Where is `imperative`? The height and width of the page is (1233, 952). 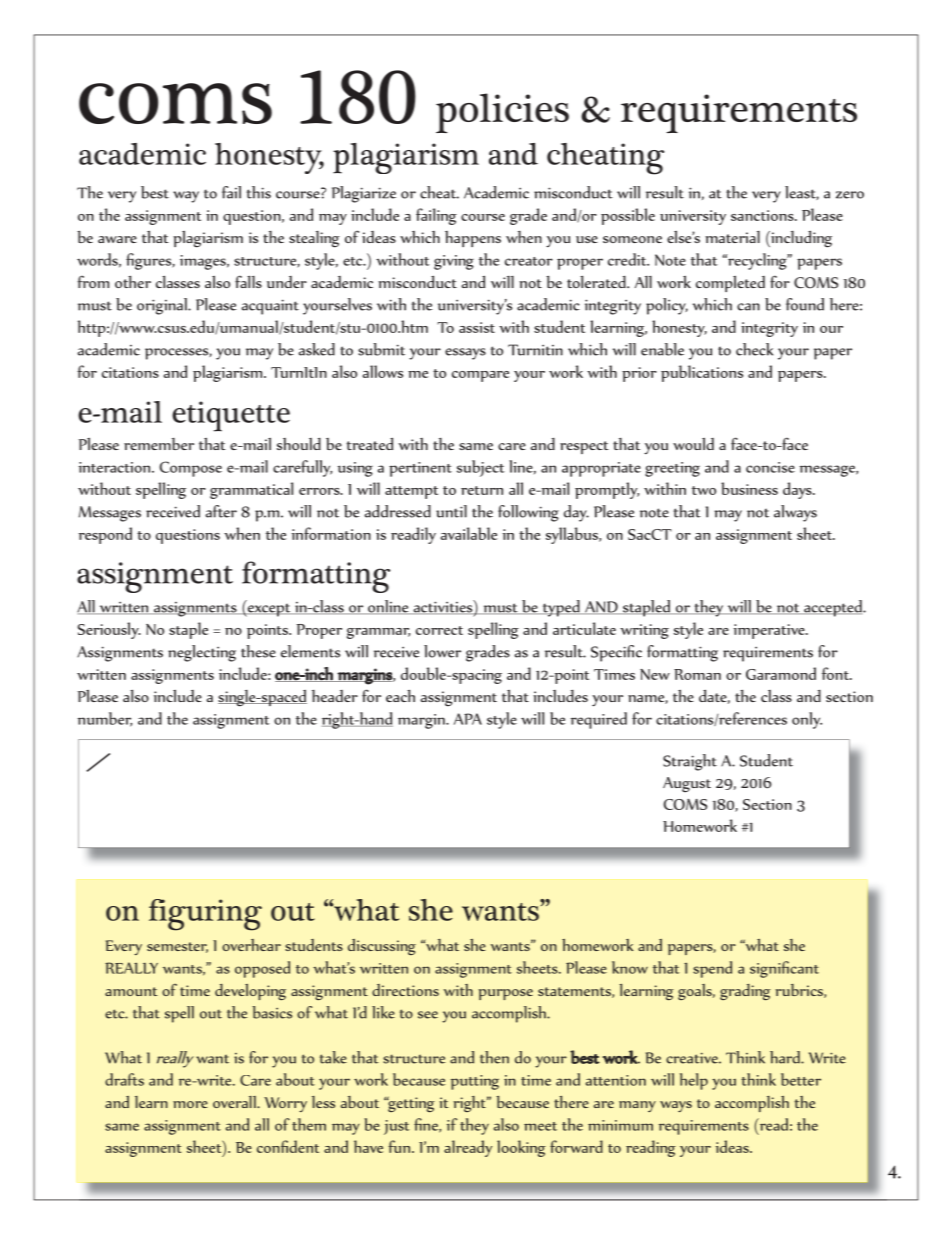 imperative is located at coordinates (770, 631).
